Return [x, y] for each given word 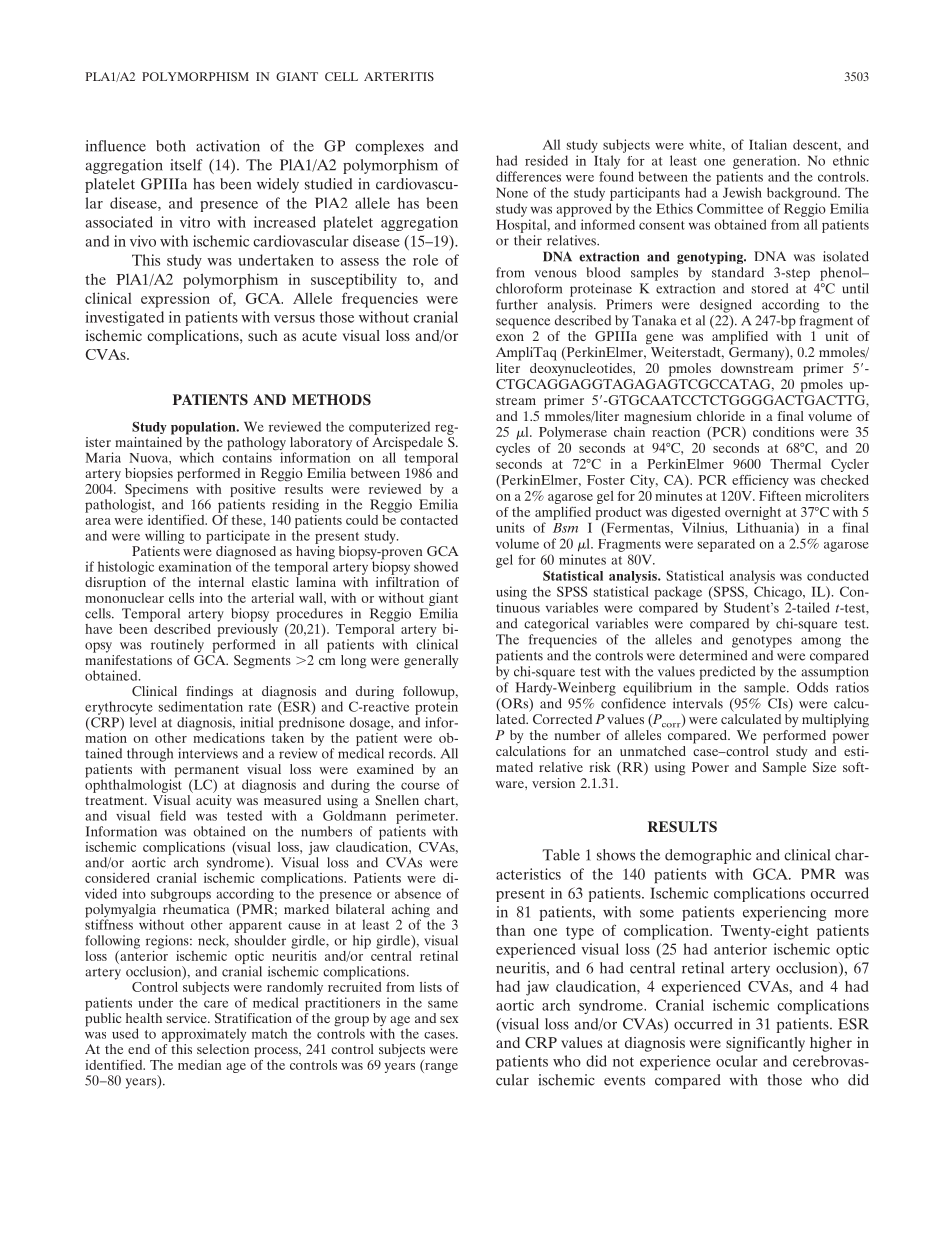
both [171, 146]
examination [195, 566]
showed [436, 566]
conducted [838, 575]
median [199, 1065]
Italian [768, 144]
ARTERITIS [399, 76]
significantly [765, 1044]
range [440, 1066]
